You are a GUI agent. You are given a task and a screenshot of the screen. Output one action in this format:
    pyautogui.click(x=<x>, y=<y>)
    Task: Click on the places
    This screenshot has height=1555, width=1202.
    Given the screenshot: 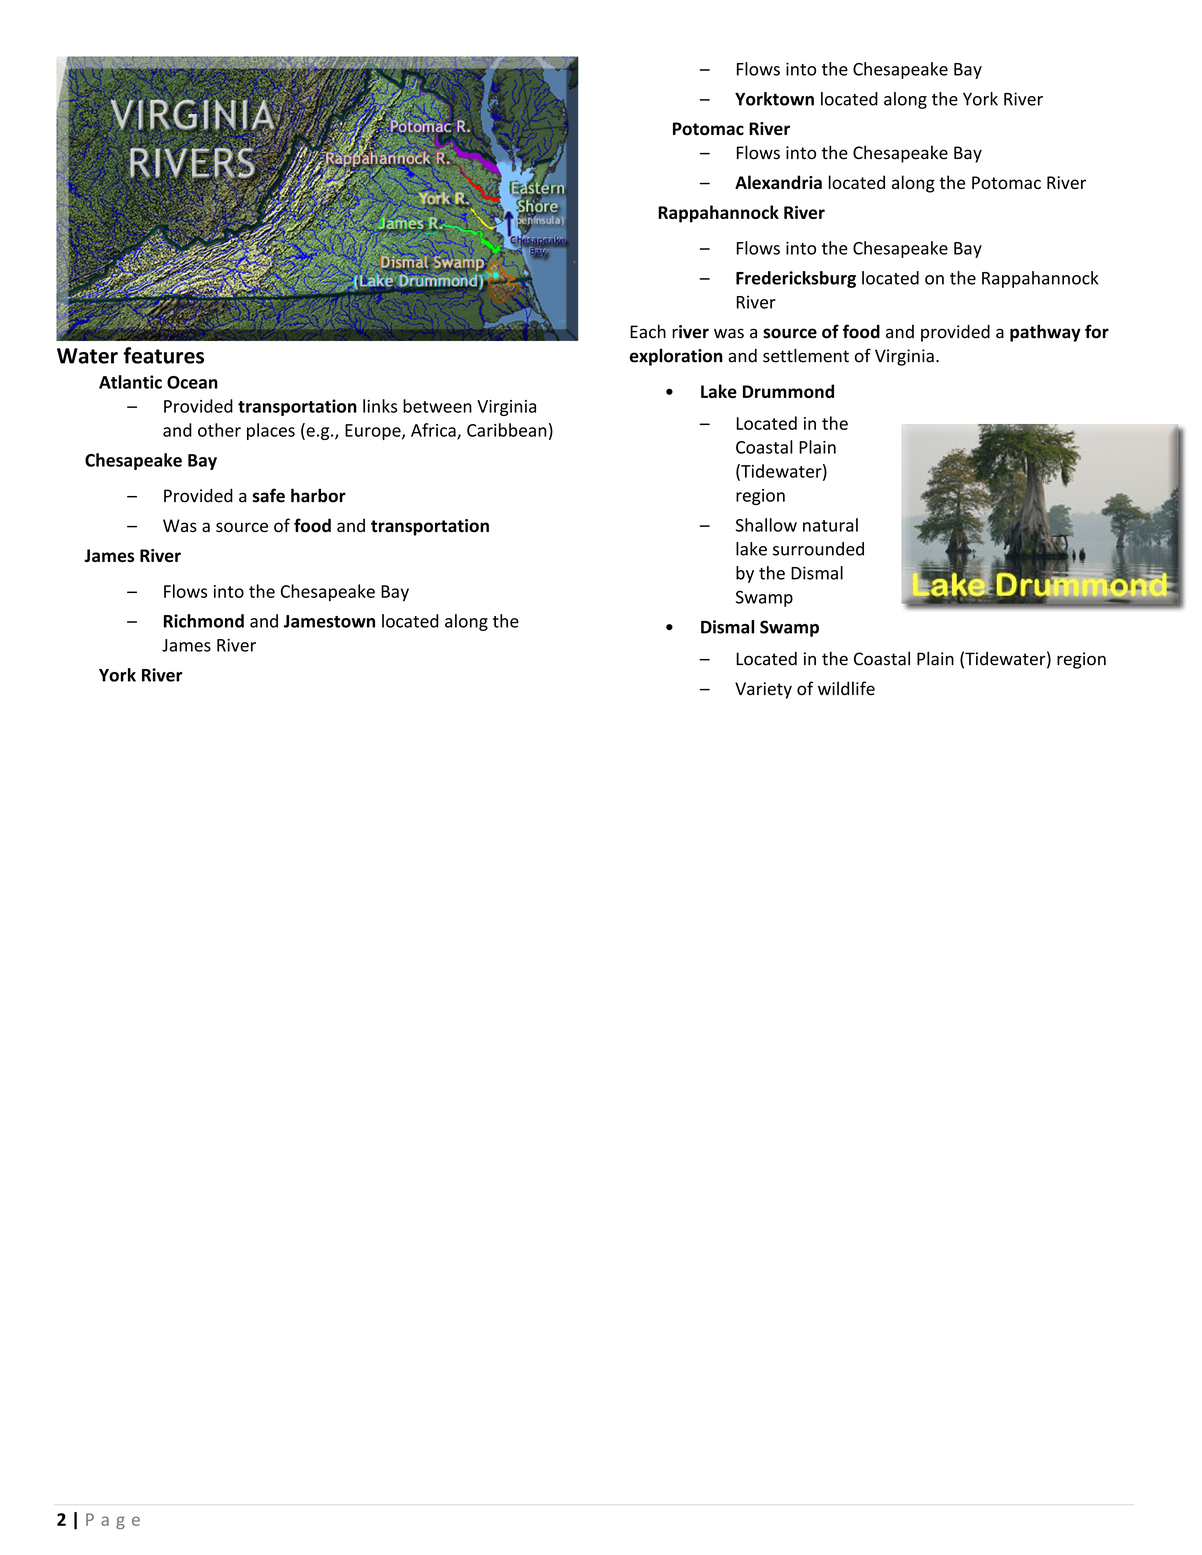 What is the action you would take?
    pyautogui.click(x=271, y=431)
